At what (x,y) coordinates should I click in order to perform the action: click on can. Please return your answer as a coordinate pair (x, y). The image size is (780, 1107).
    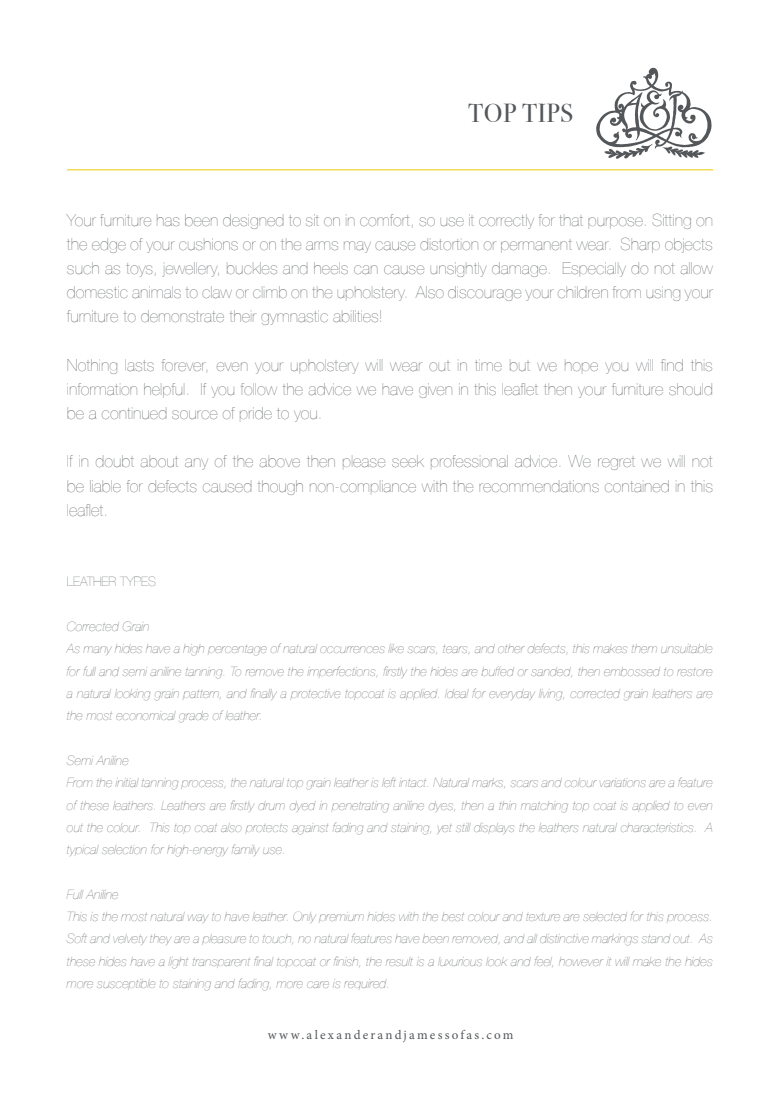
    Looking at the image, I should click on (366, 269).
